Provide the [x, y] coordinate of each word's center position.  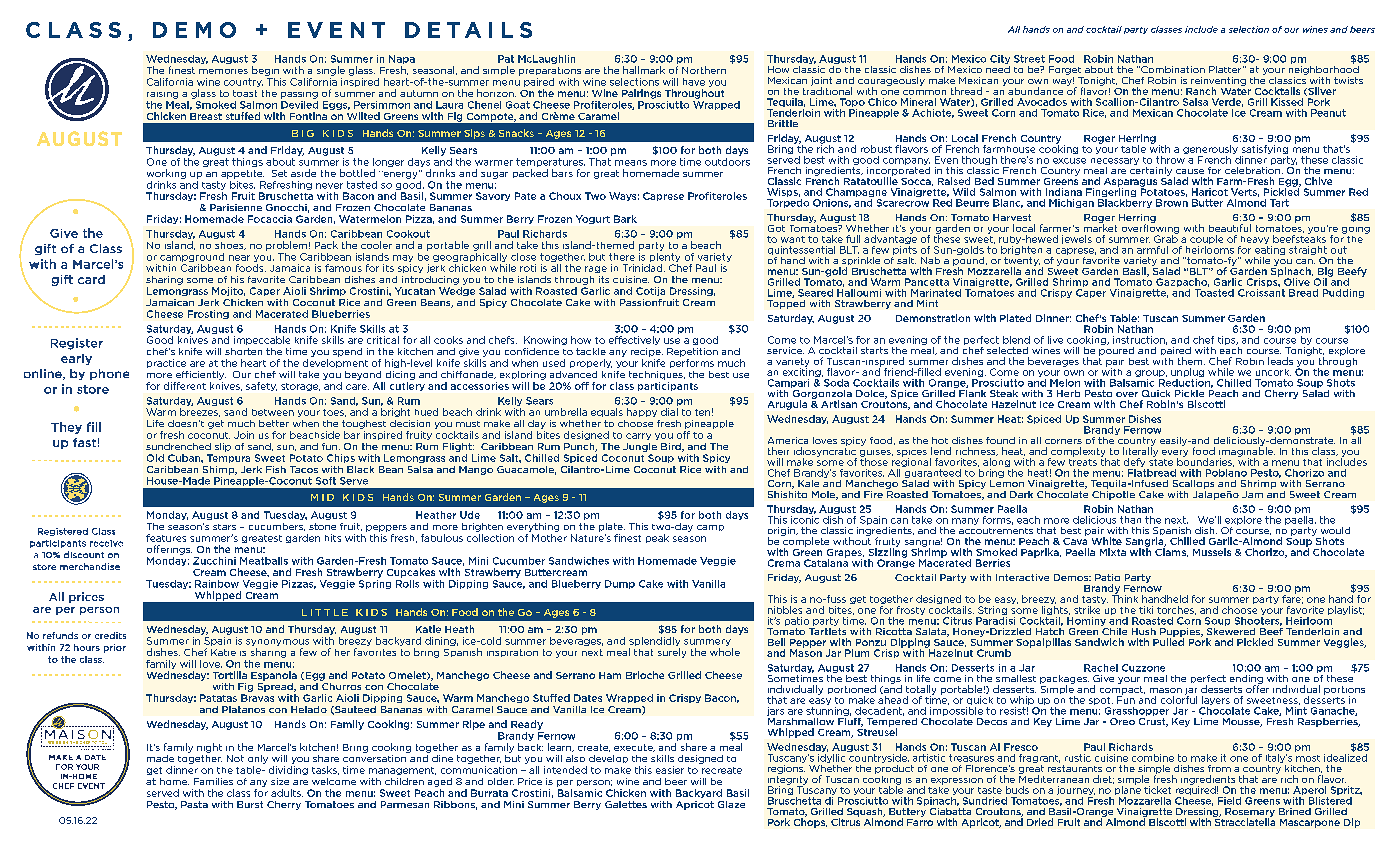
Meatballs [264, 561]
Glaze [731, 804]
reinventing [1218, 82]
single [331, 71]
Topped [786, 303]
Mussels [1212, 552]
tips [1228, 340]
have [694, 82]
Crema [784, 563]
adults [287, 793]
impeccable [262, 340]
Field [1229, 801]
